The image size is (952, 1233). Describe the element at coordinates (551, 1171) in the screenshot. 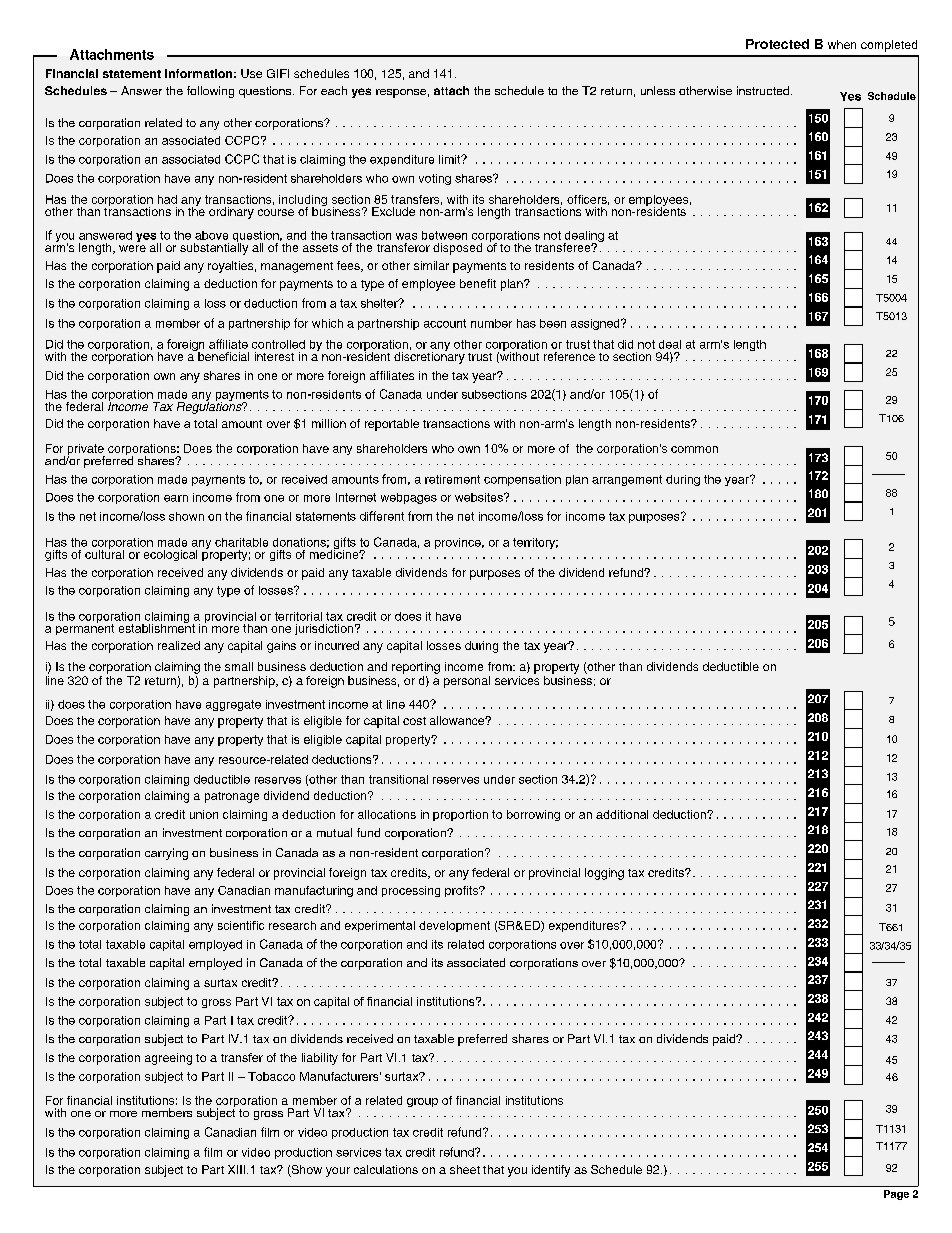

I see `identify` at that location.
